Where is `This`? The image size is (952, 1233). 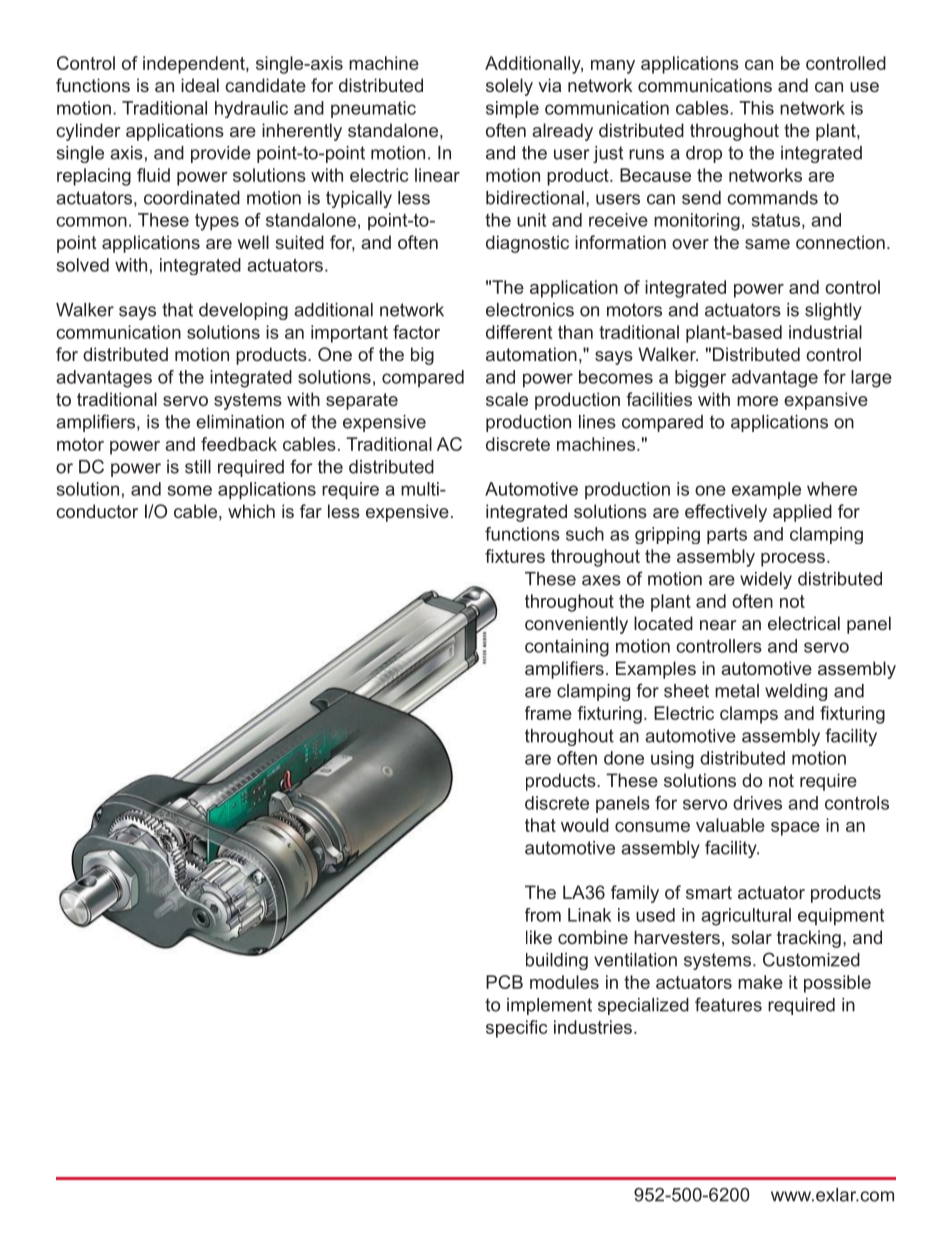 This is located at coordinates (756, 108).
